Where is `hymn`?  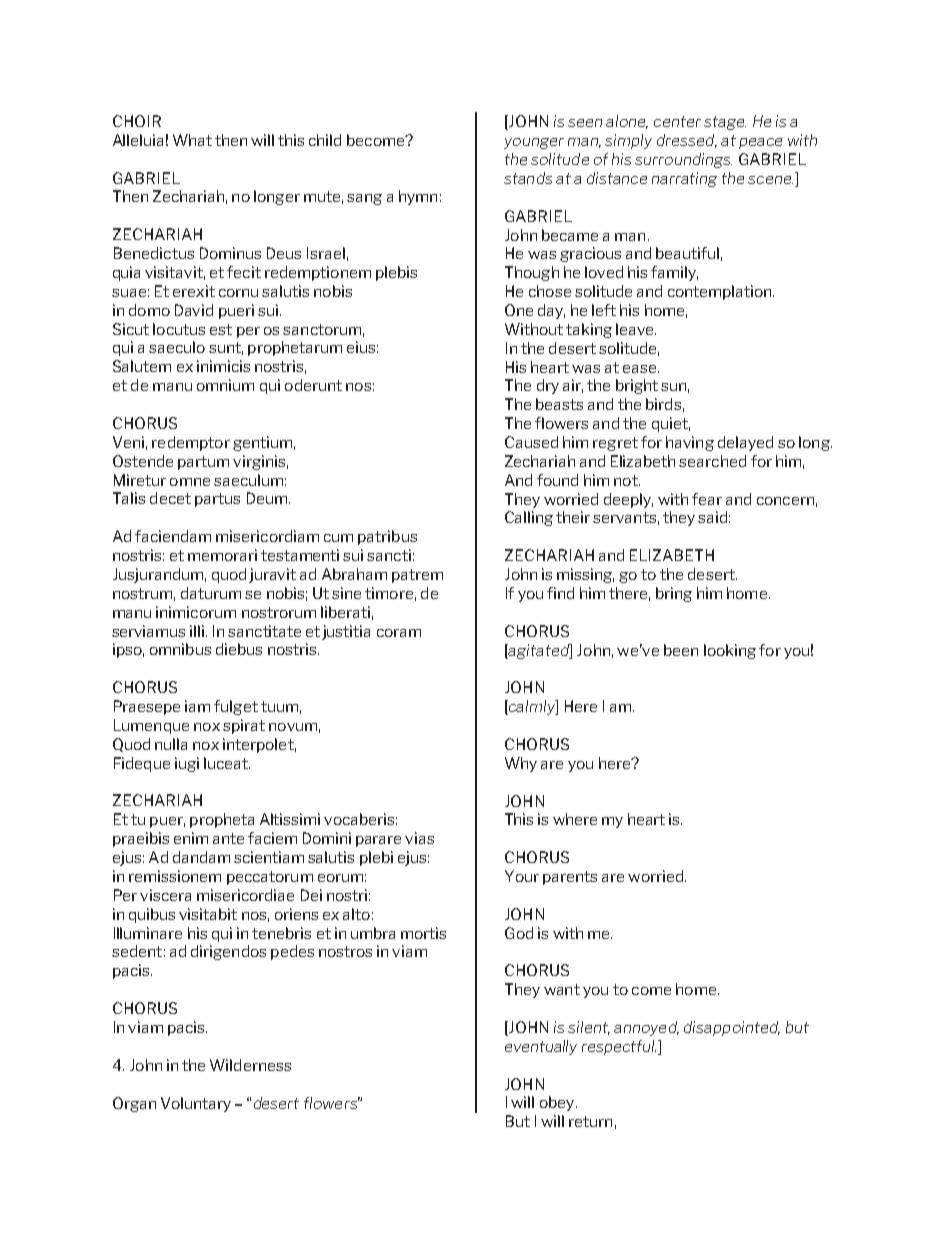
hymn is located at coordinates (418, 197).
